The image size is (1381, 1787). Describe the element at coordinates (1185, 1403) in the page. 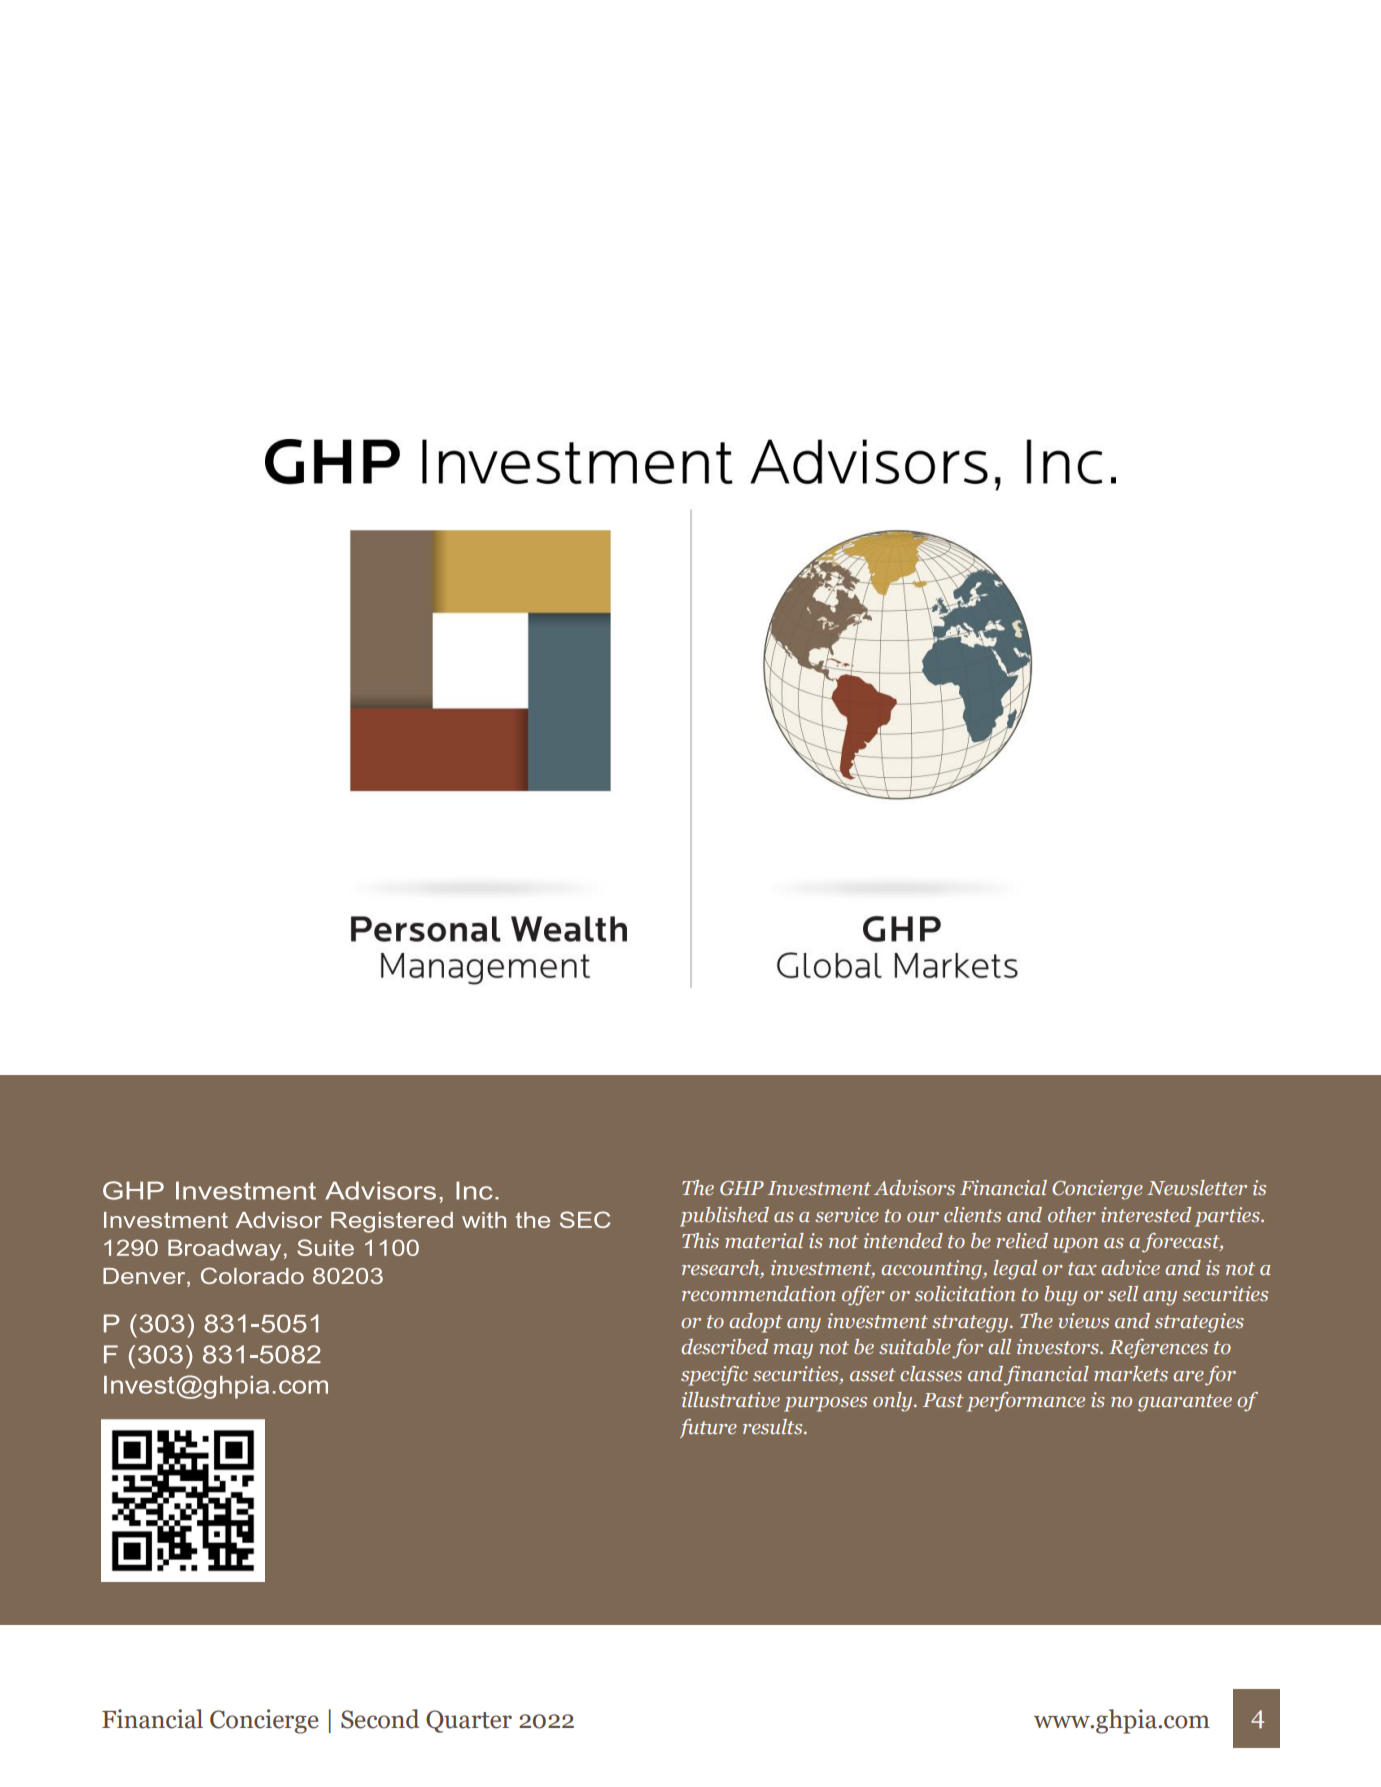

I see `guarantee` at that location.
